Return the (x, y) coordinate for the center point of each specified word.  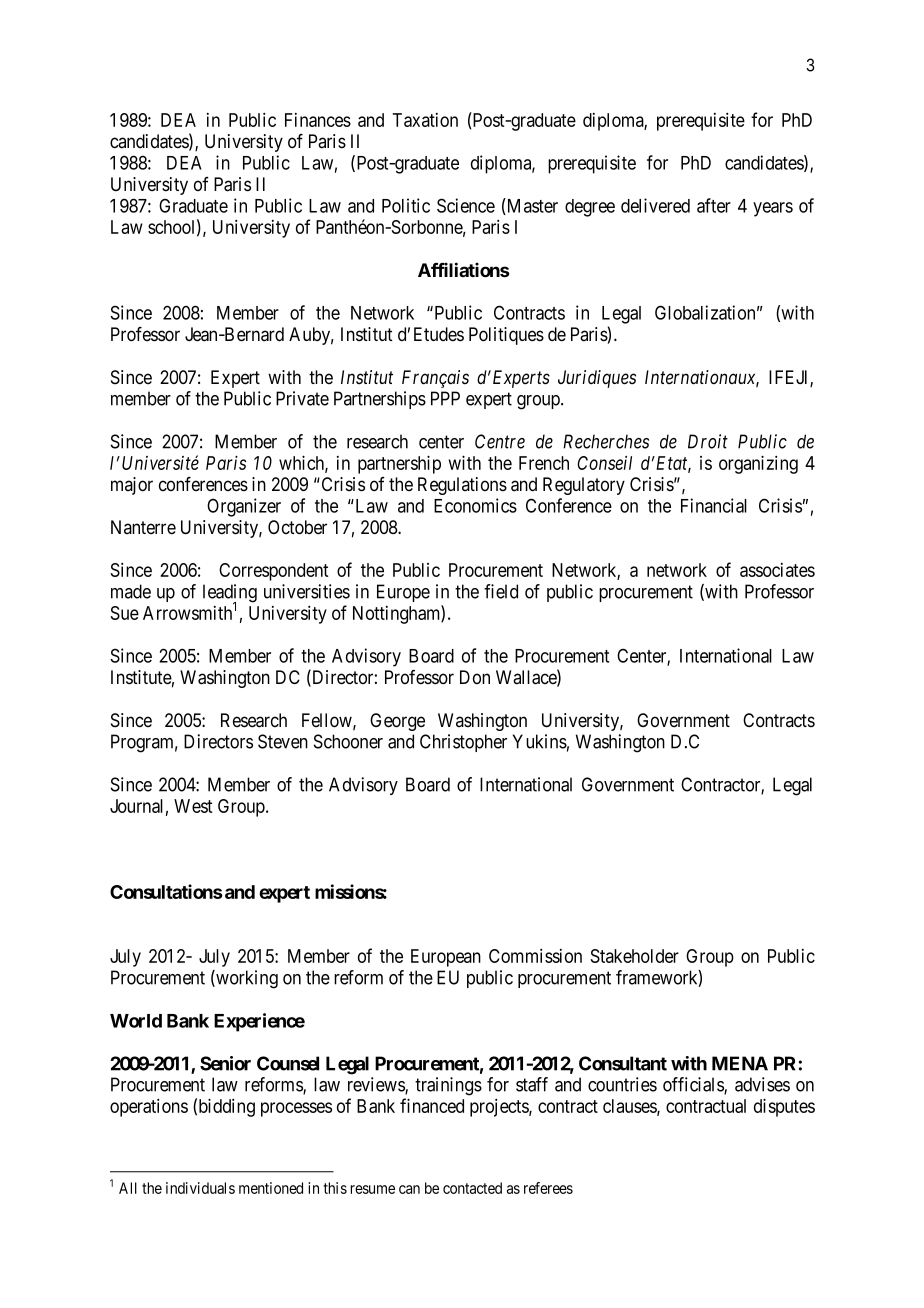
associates (777, 570)
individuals (200, 1188)
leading (230, 594)
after (714, 205)
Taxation (425, 120)
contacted (472, 1188)
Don (475, 677)
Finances (318, 120)
